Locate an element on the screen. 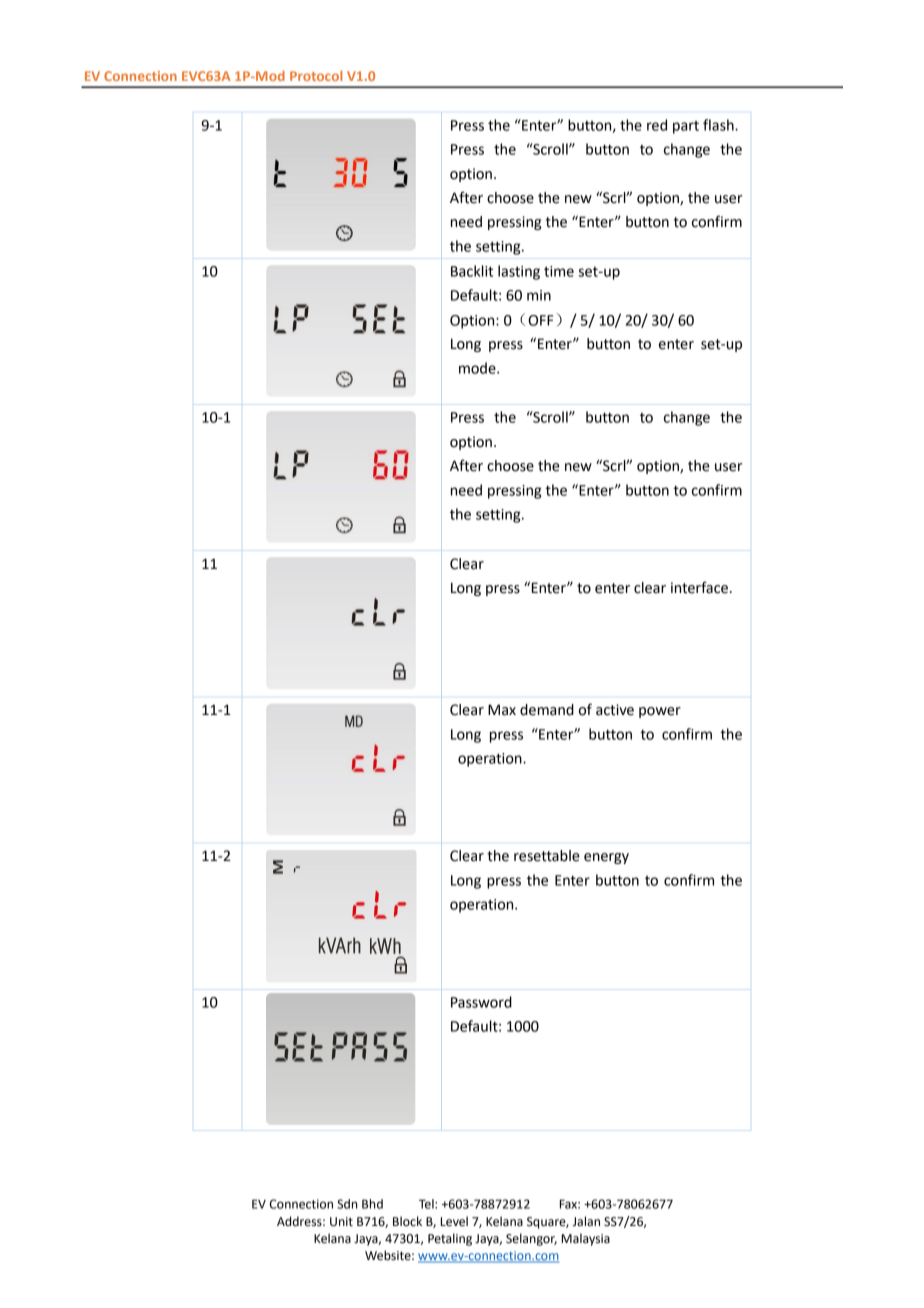 This screenshot has width=924, height=1308. power is located at coordinates (660, 712).
